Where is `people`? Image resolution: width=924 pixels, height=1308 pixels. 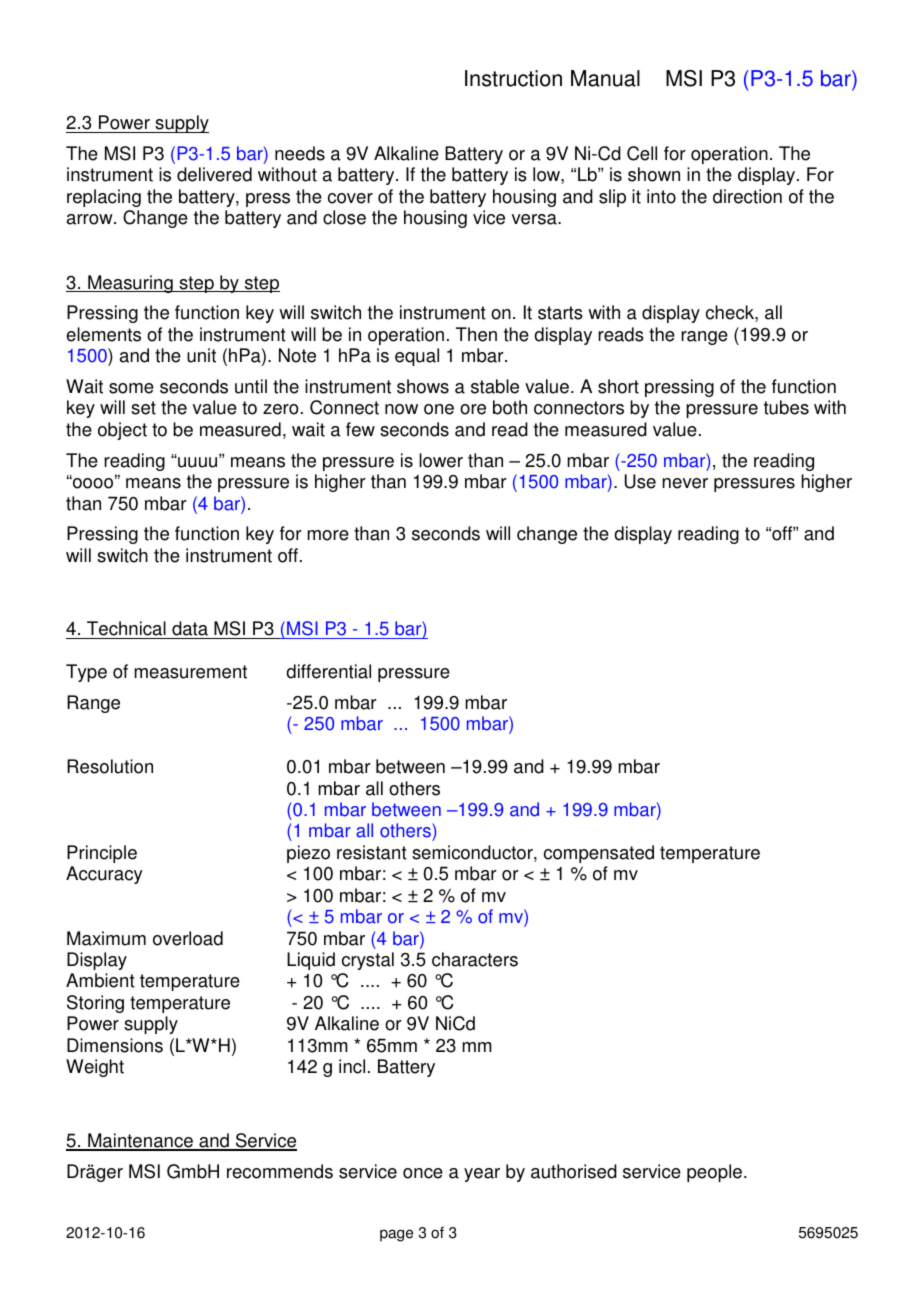 people is located at coordinates (714, 1173).
